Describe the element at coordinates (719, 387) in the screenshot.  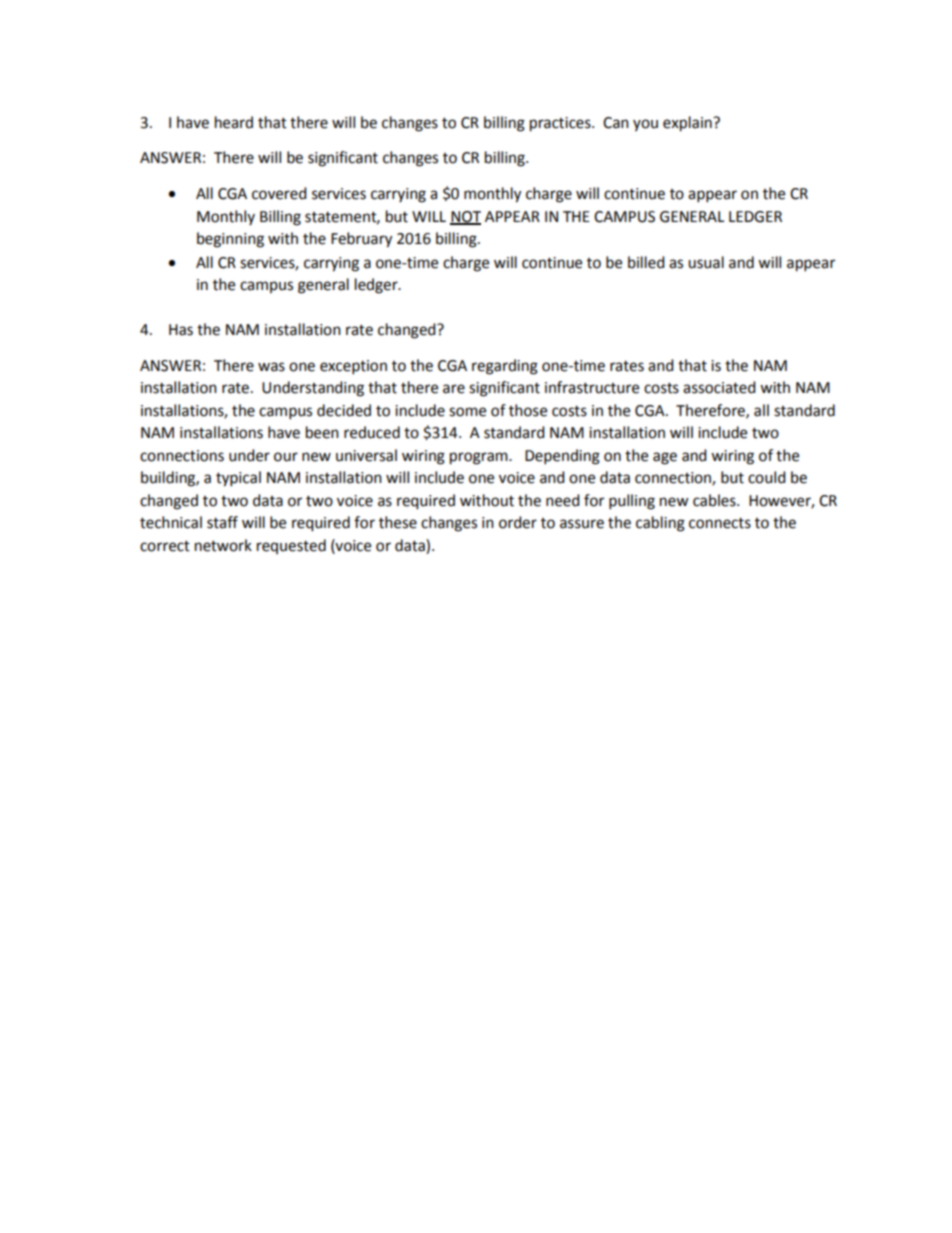
I see `associated` at that location.
